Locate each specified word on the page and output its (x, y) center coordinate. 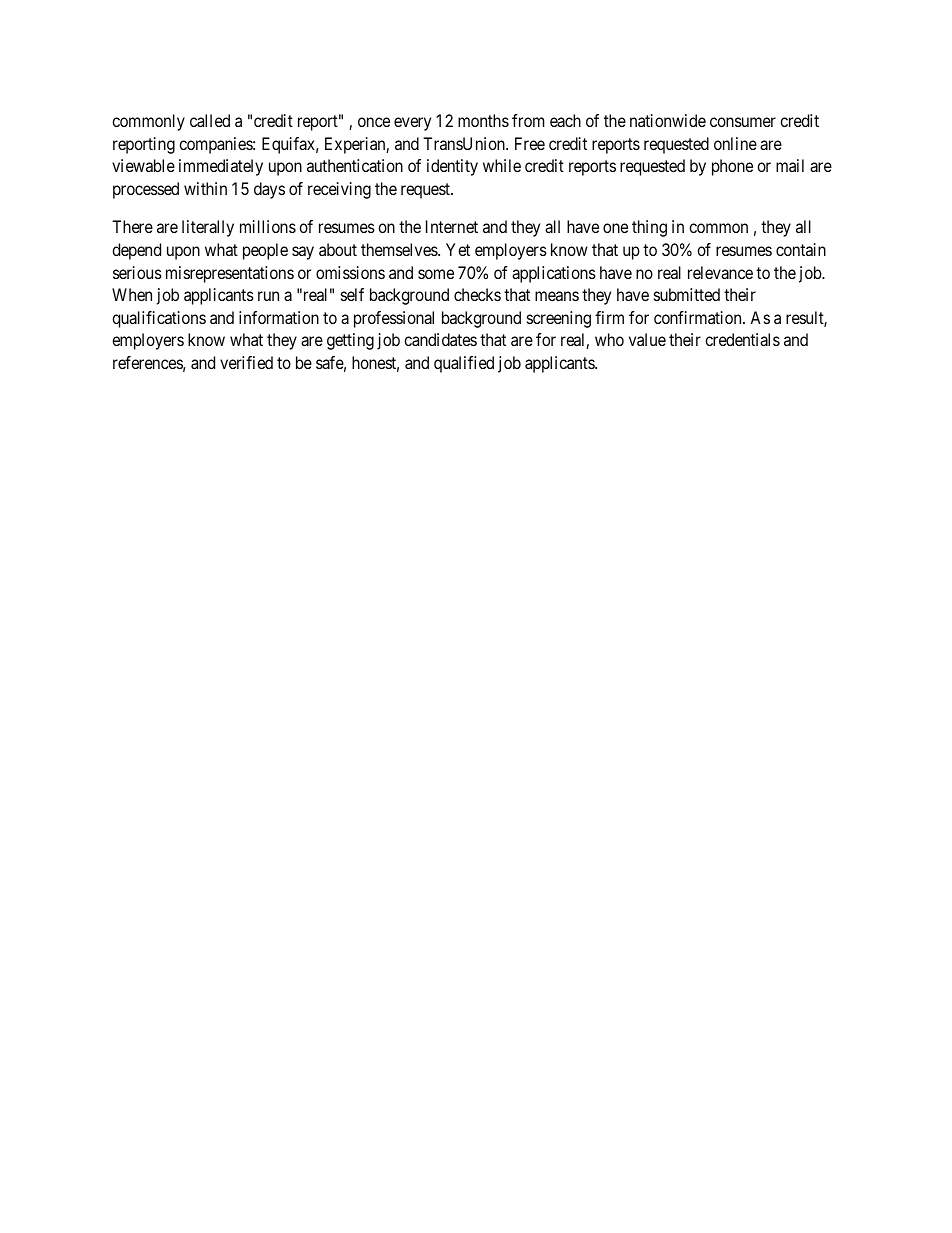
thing (649, 228)
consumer (743, 122)
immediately (221, 167)
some (436, 274)
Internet (452, 226)
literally (208, 228)
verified (246, 362)
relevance (720, 272)
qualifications (159, 319)
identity (452, 167)
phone (732, 167)
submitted (687, 294)
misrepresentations (230, 274)
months (483, 120)
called (210, 120)
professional (394, 319)
